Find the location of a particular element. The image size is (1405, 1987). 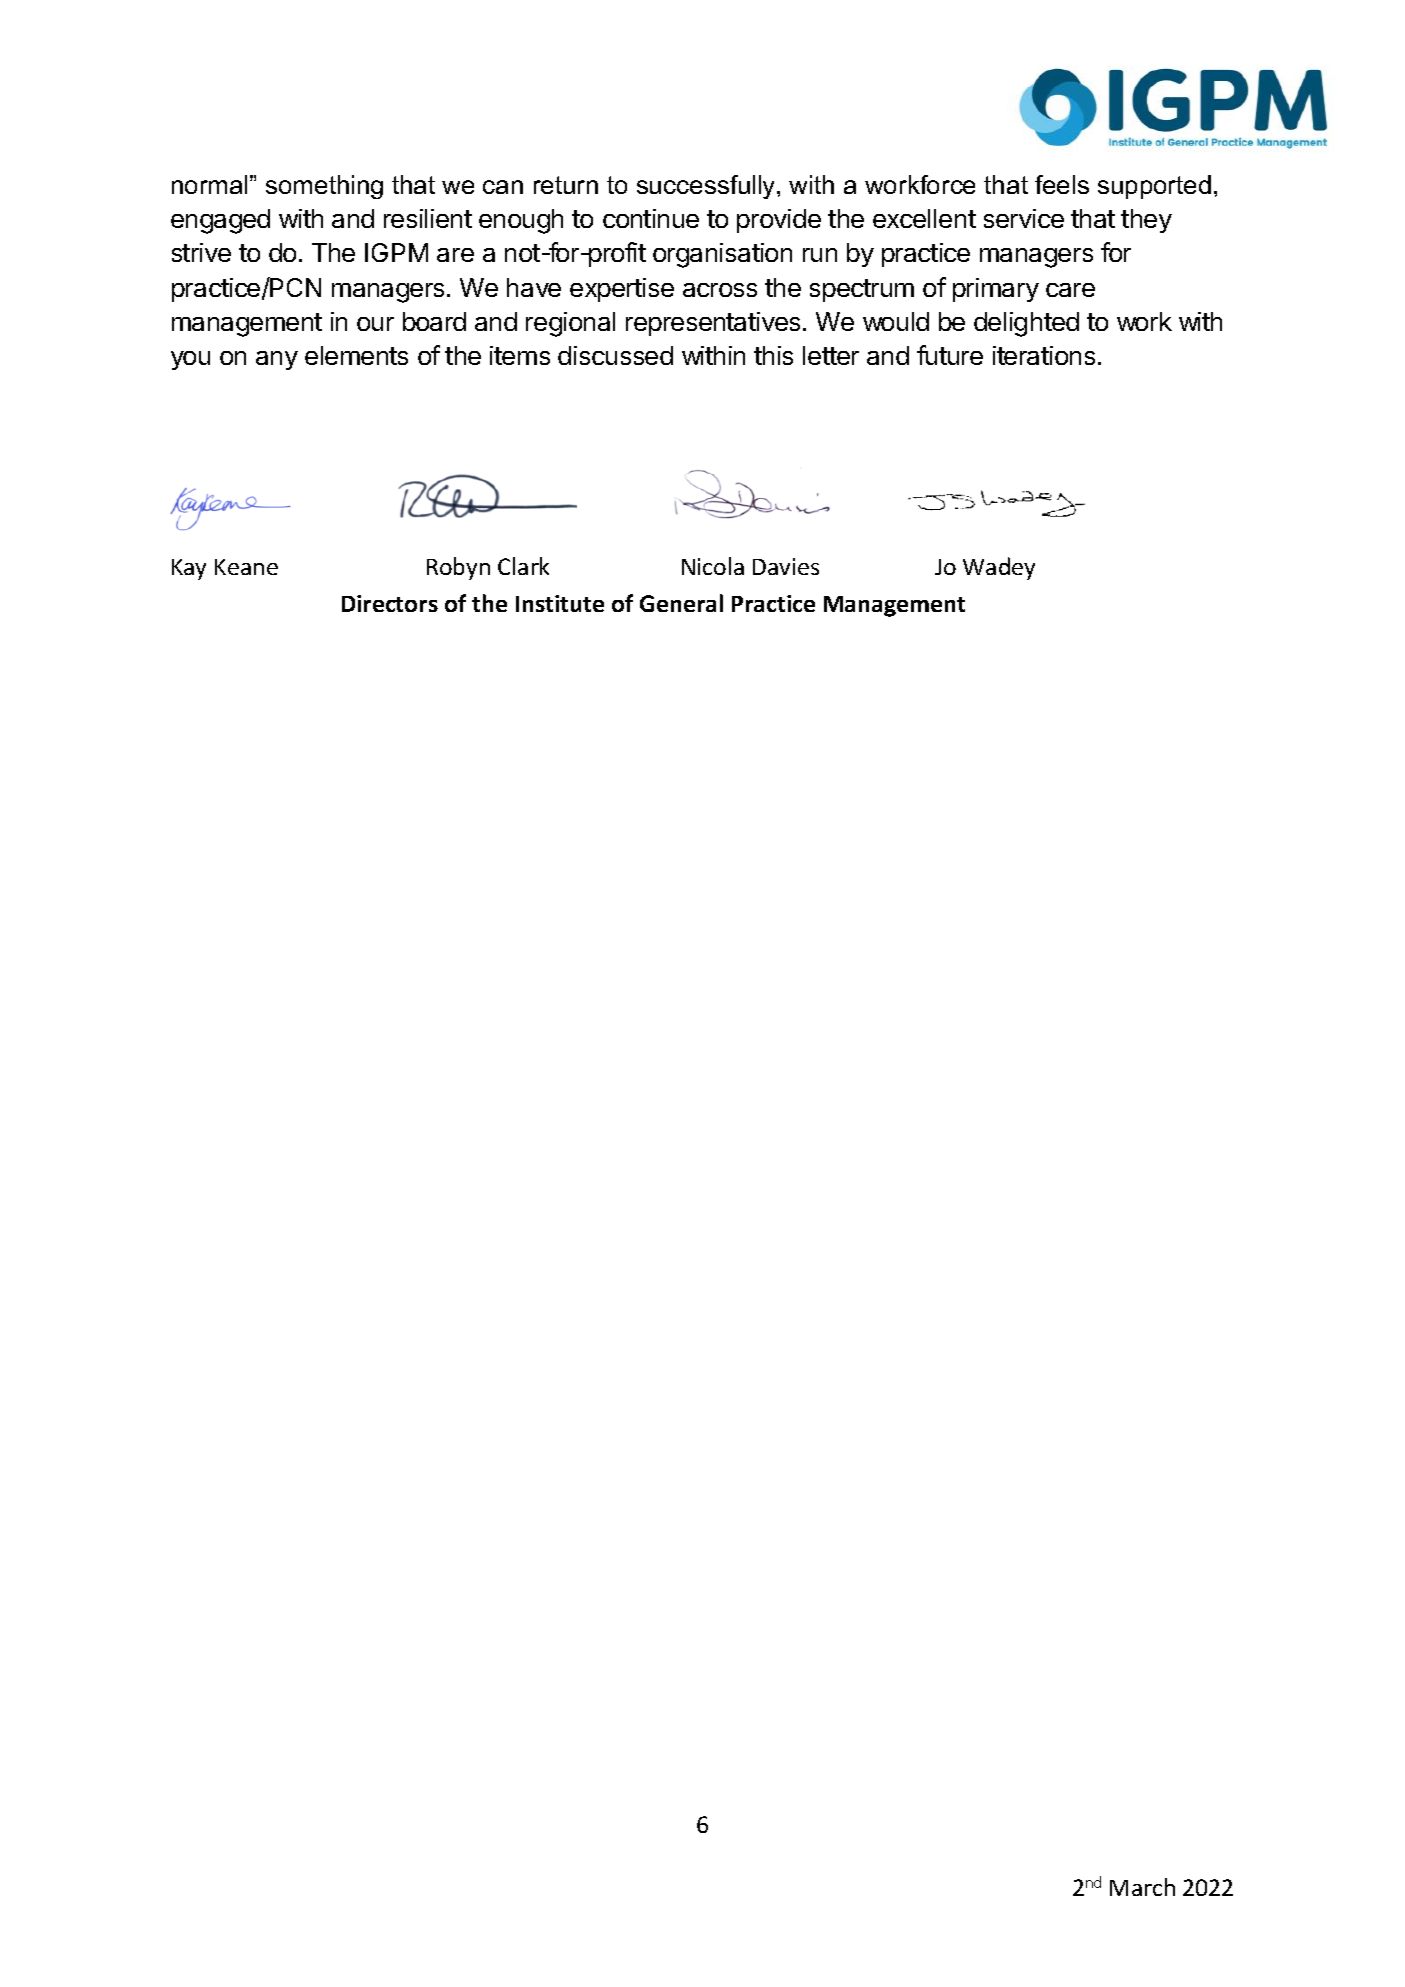

Clark is located at coordinates (523, 566).
